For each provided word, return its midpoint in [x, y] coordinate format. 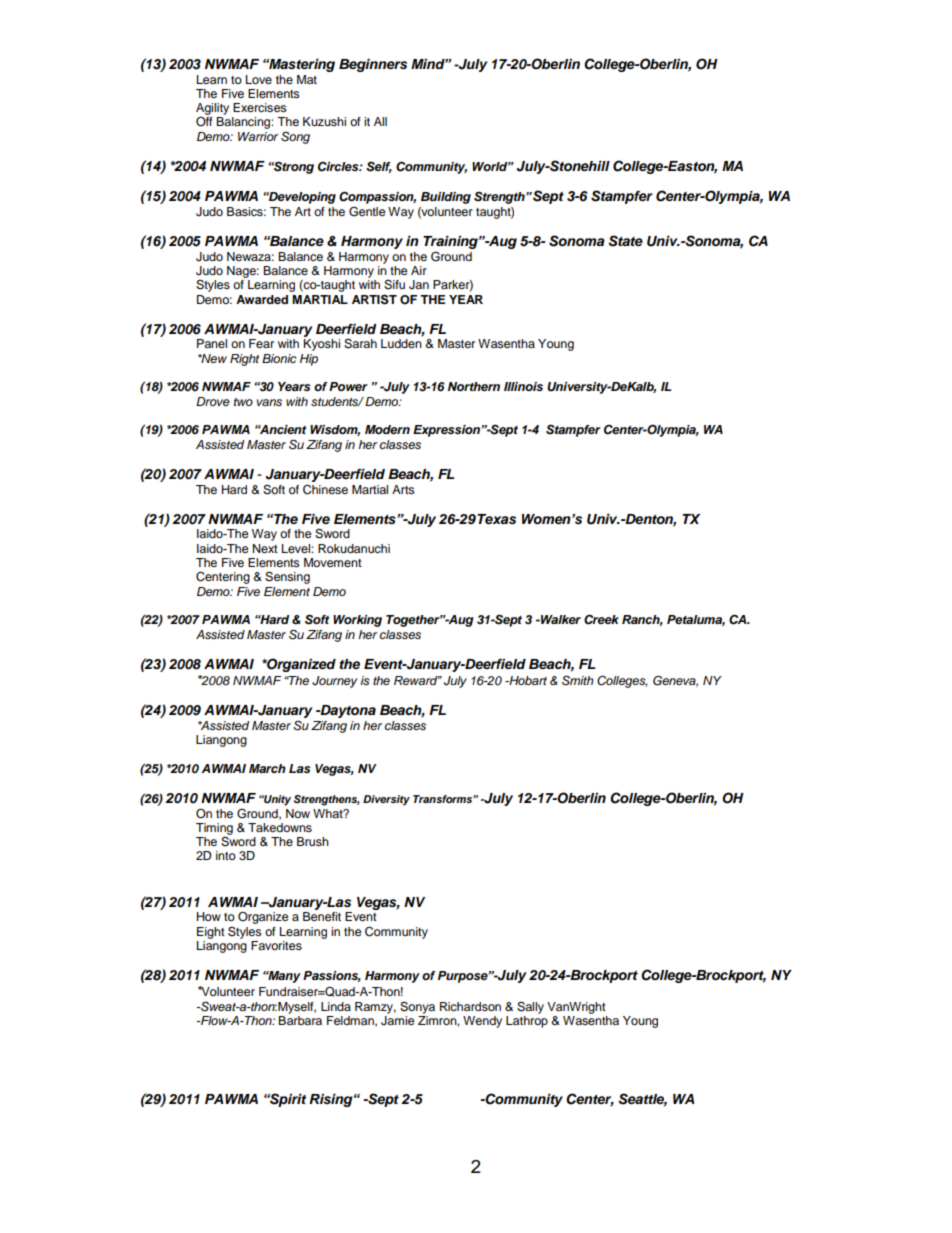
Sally [530, 1008]
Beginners [373, 65]
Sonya [417, 1008]
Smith [578, 680]
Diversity [386, 800]
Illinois [523, 386]
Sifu [394, 285]
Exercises [260, 107]
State [625, 241]
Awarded [262, 299]
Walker [560, 619]
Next [265, 548]
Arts [403, 489]
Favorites [276, 945]
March [267, 768]
